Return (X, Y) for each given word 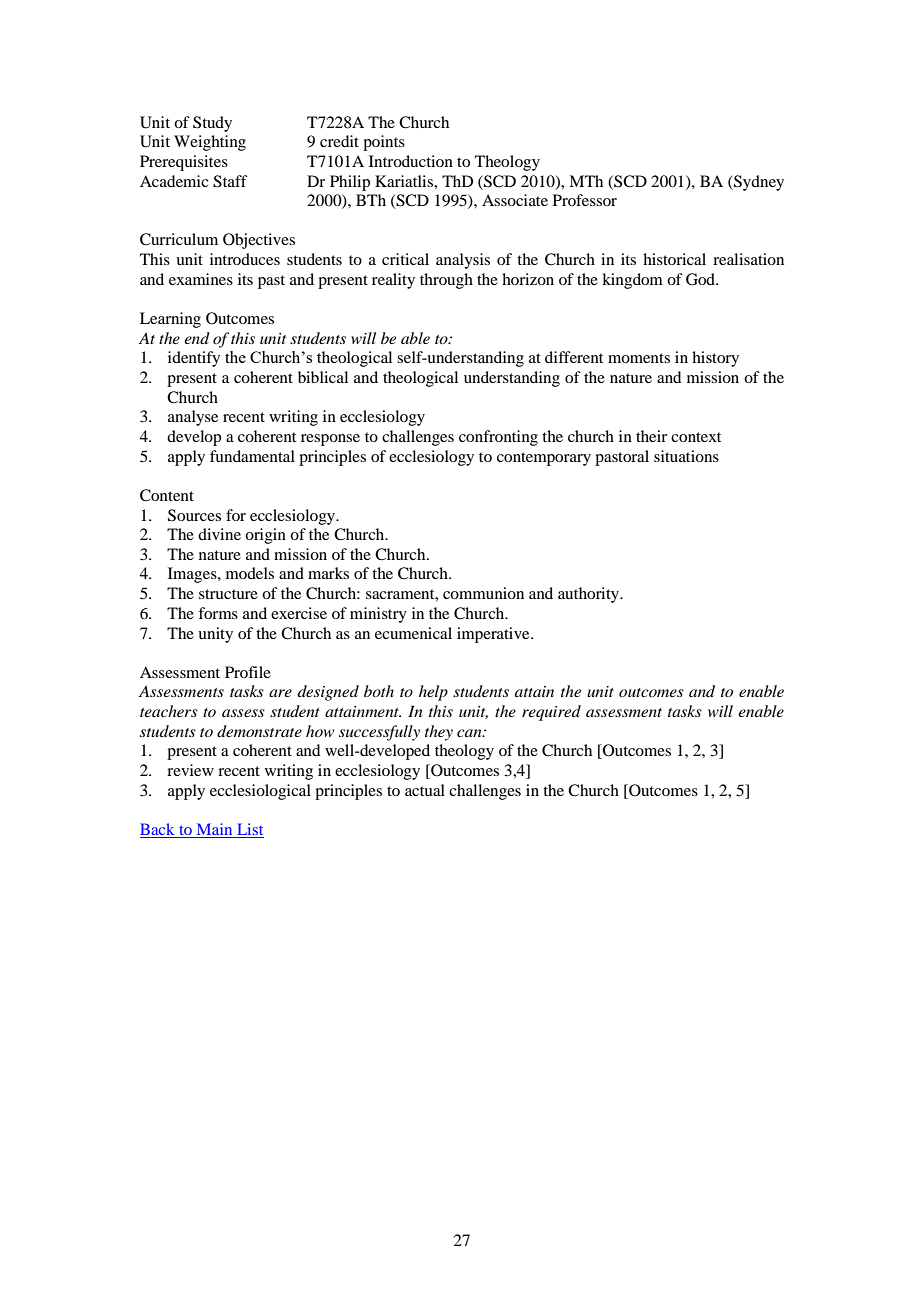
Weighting (210, 143)
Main (214, 830)
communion (483, 593)
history (715, 359)
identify (194, 359)
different (574, 357)
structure (228, 594)
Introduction (411, 161)
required (551, 713)
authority (590, 595)
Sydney (758, 183)
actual (425, 790)
